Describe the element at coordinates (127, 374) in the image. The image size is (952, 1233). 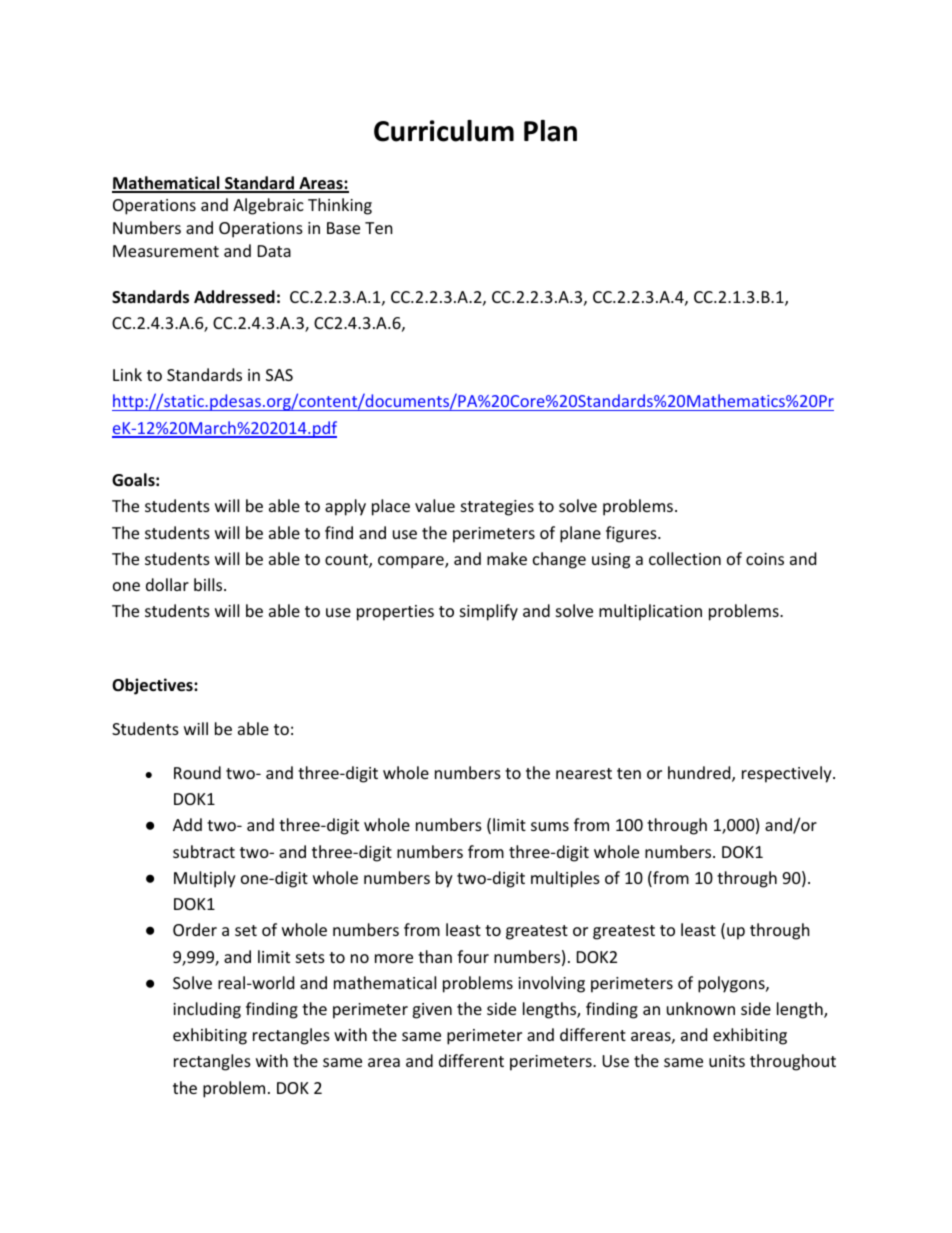
I see `Link` at that location.
